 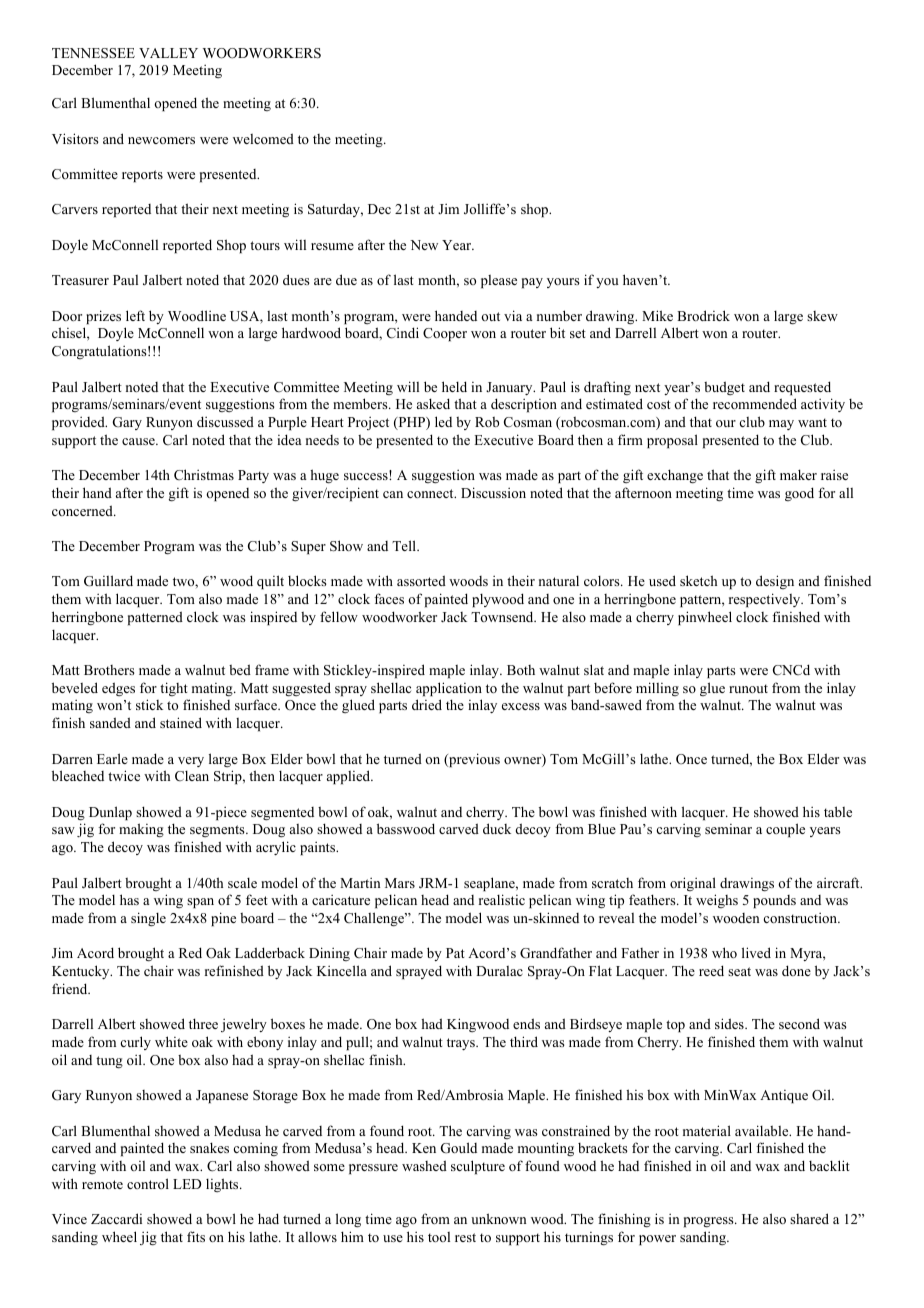 I want to click on control, so click(x=148, y=1183).
